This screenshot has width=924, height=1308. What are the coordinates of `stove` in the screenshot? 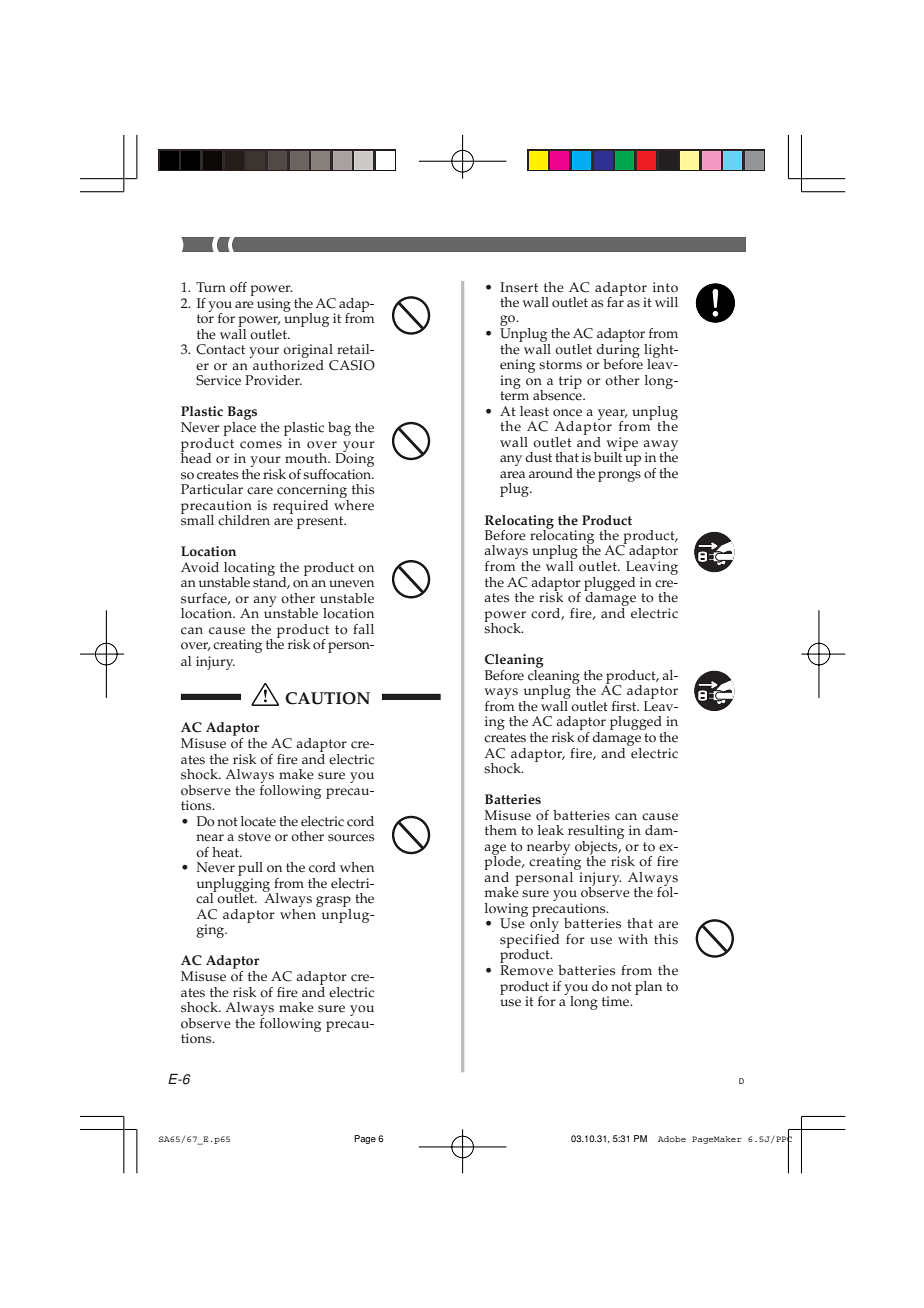 It's located at (254, 837).
